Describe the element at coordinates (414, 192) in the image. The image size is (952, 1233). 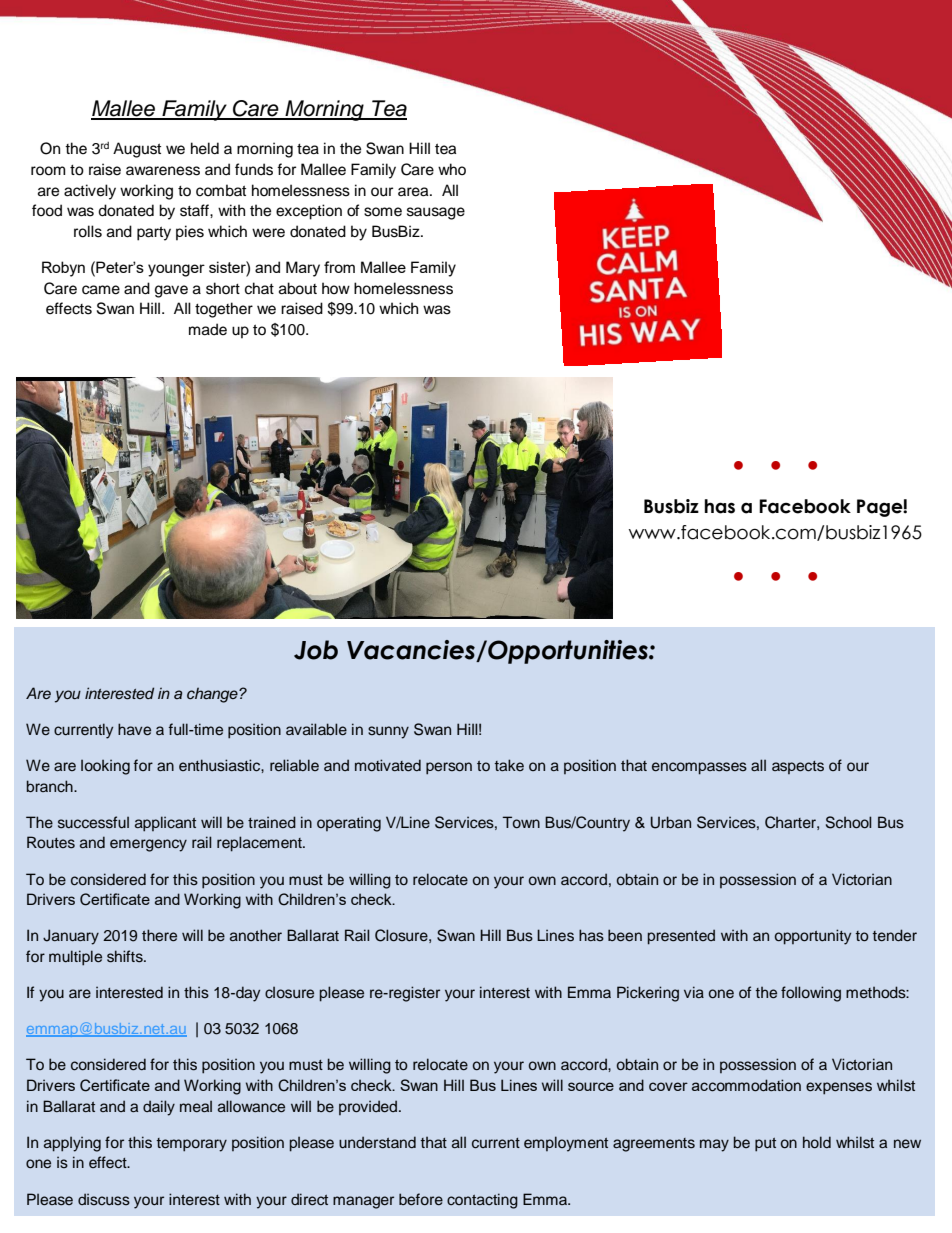
I see `area` at that location.
